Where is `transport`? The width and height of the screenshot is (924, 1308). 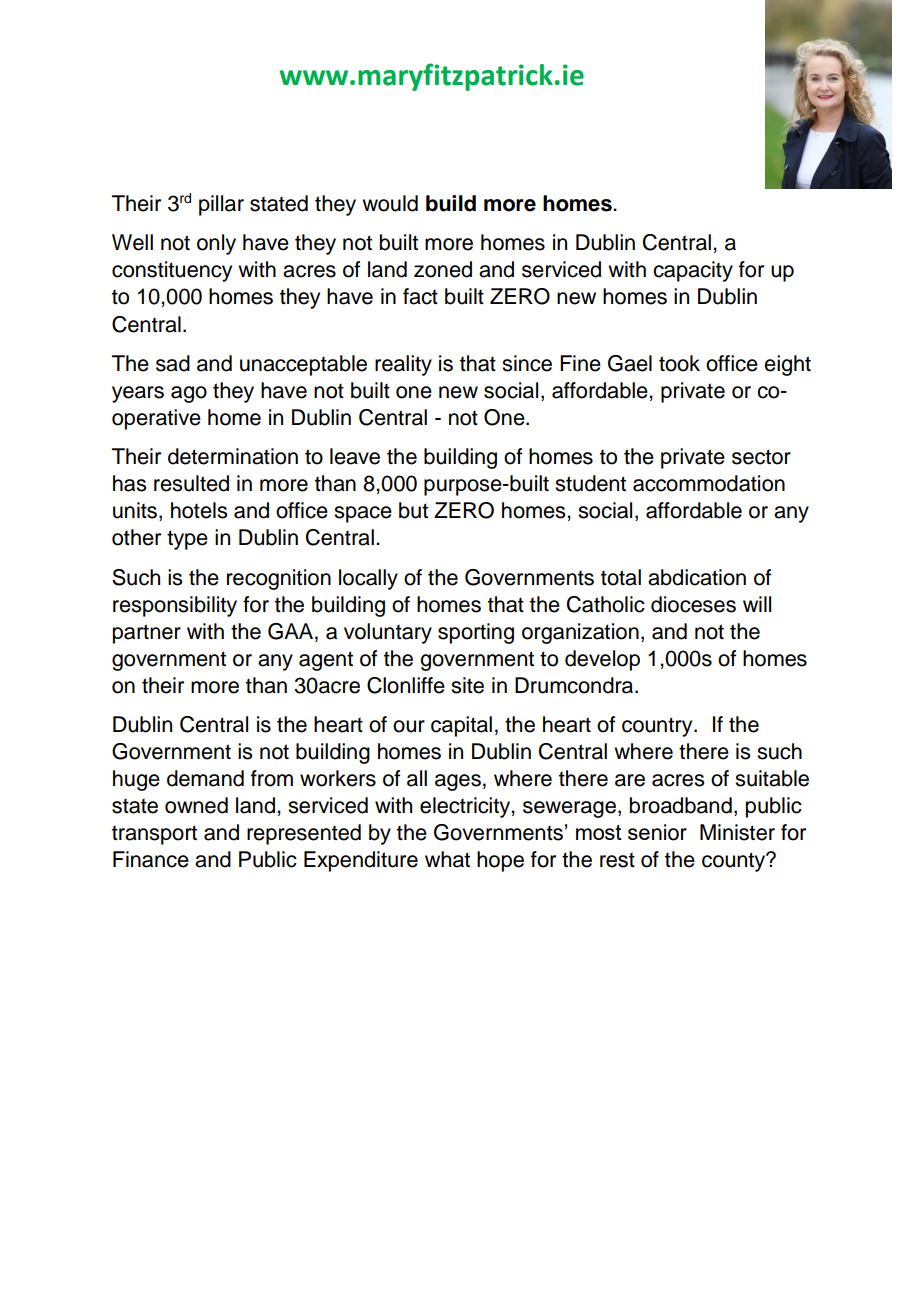
transport is located at coordinates (154, 835).
